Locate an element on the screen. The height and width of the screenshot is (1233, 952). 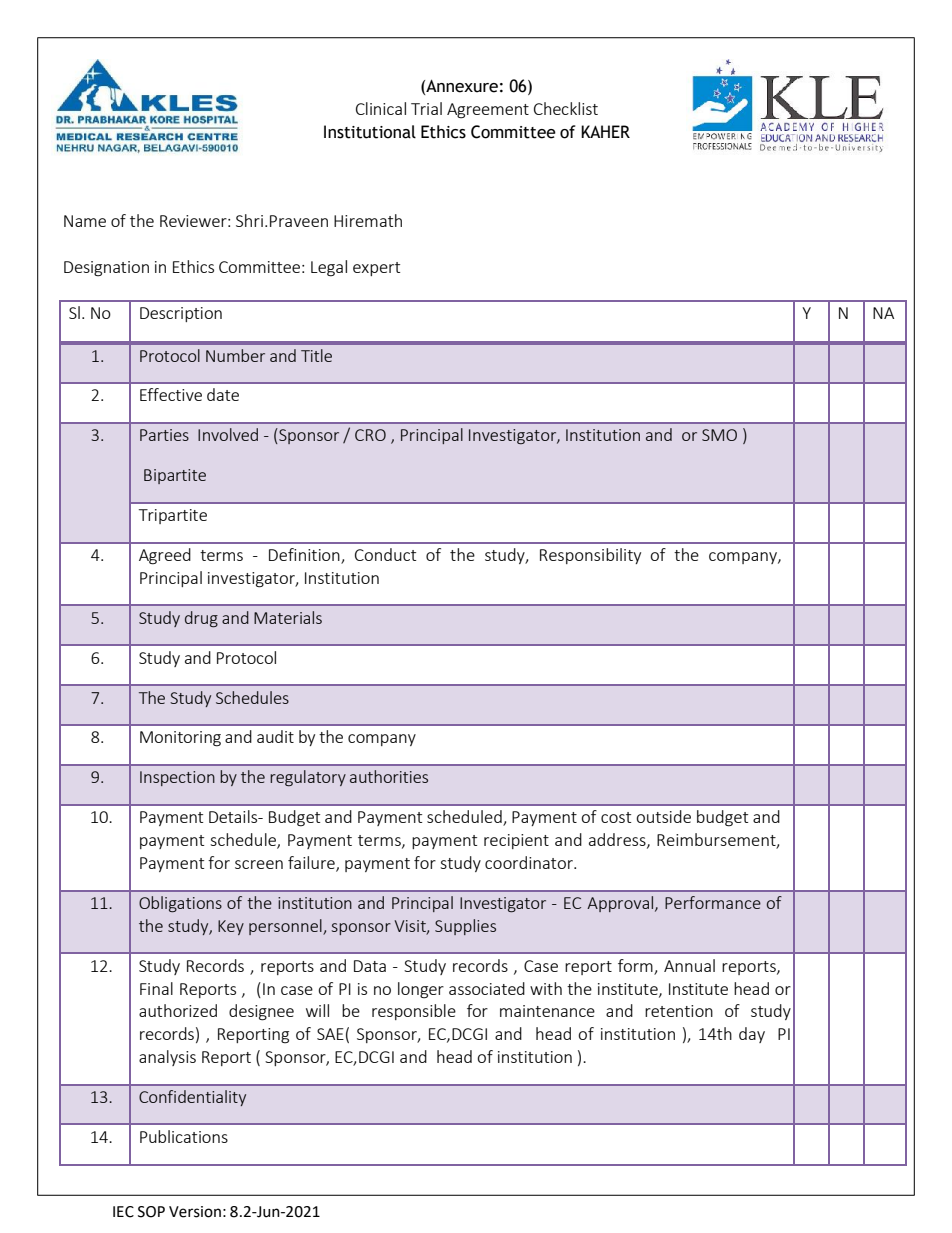
Checklist is located at coordinates (566, 108).
